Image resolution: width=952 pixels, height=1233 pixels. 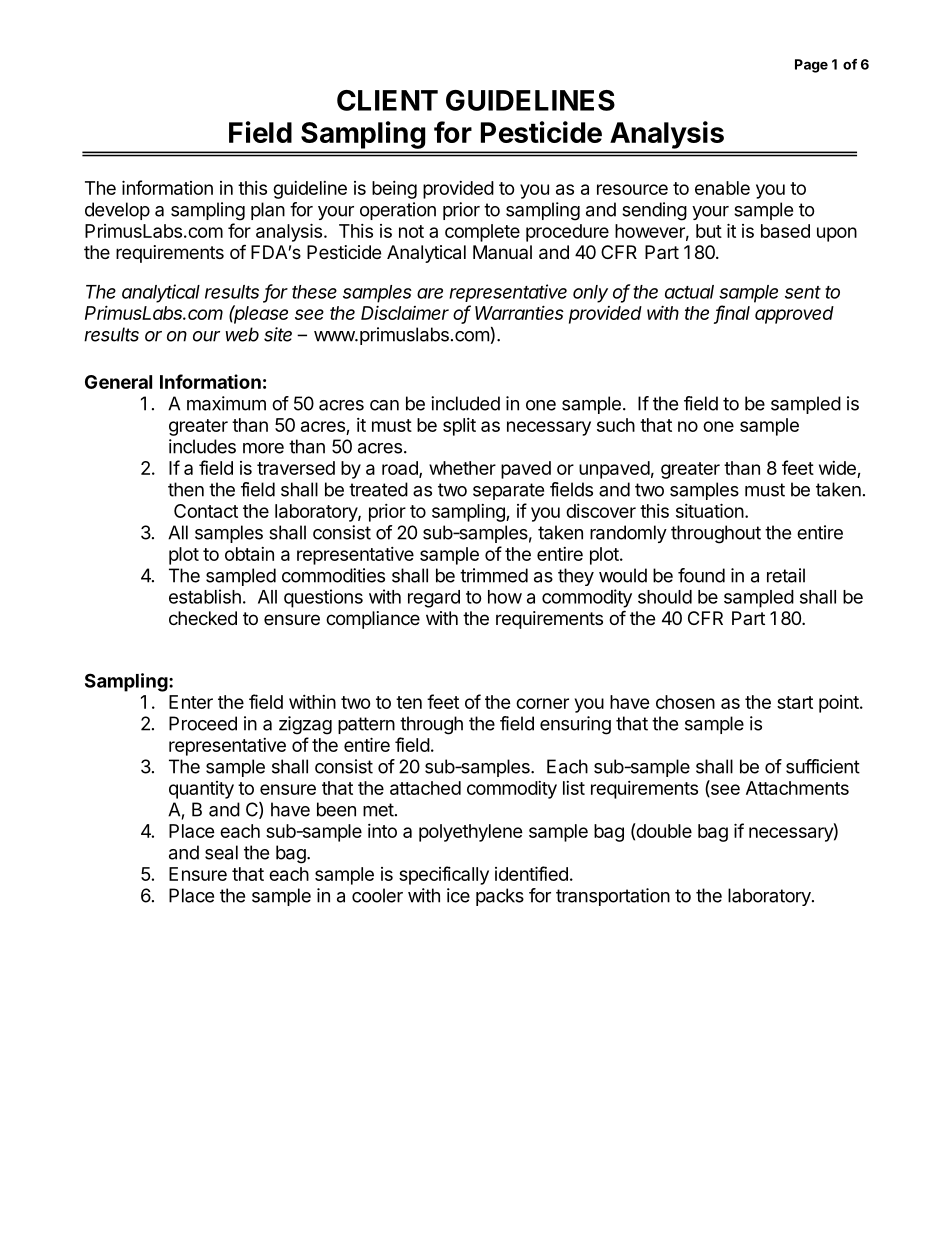 I want to click on are, so click(x=430, y=293).
